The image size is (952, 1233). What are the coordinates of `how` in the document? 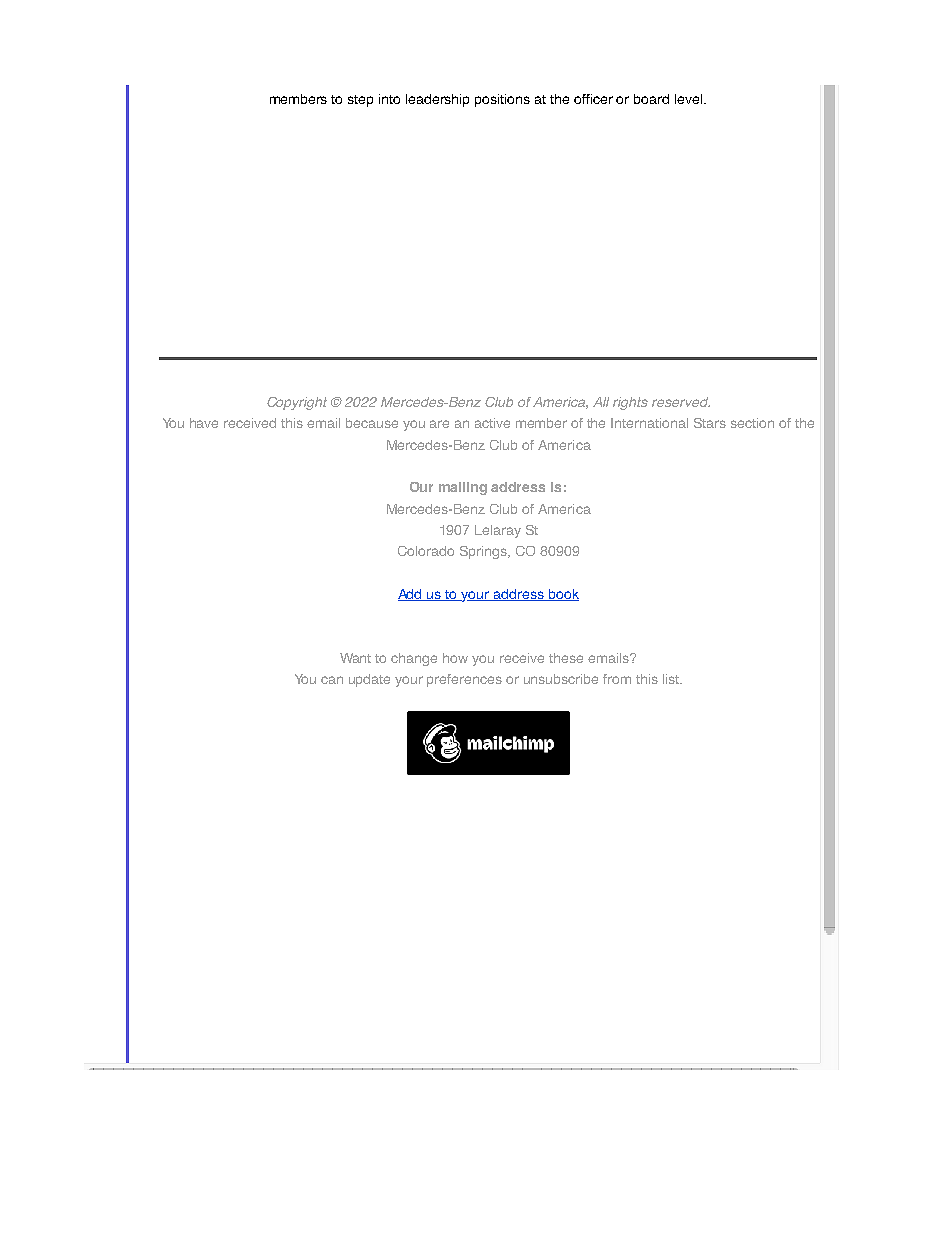 It's located at (455, 658).
